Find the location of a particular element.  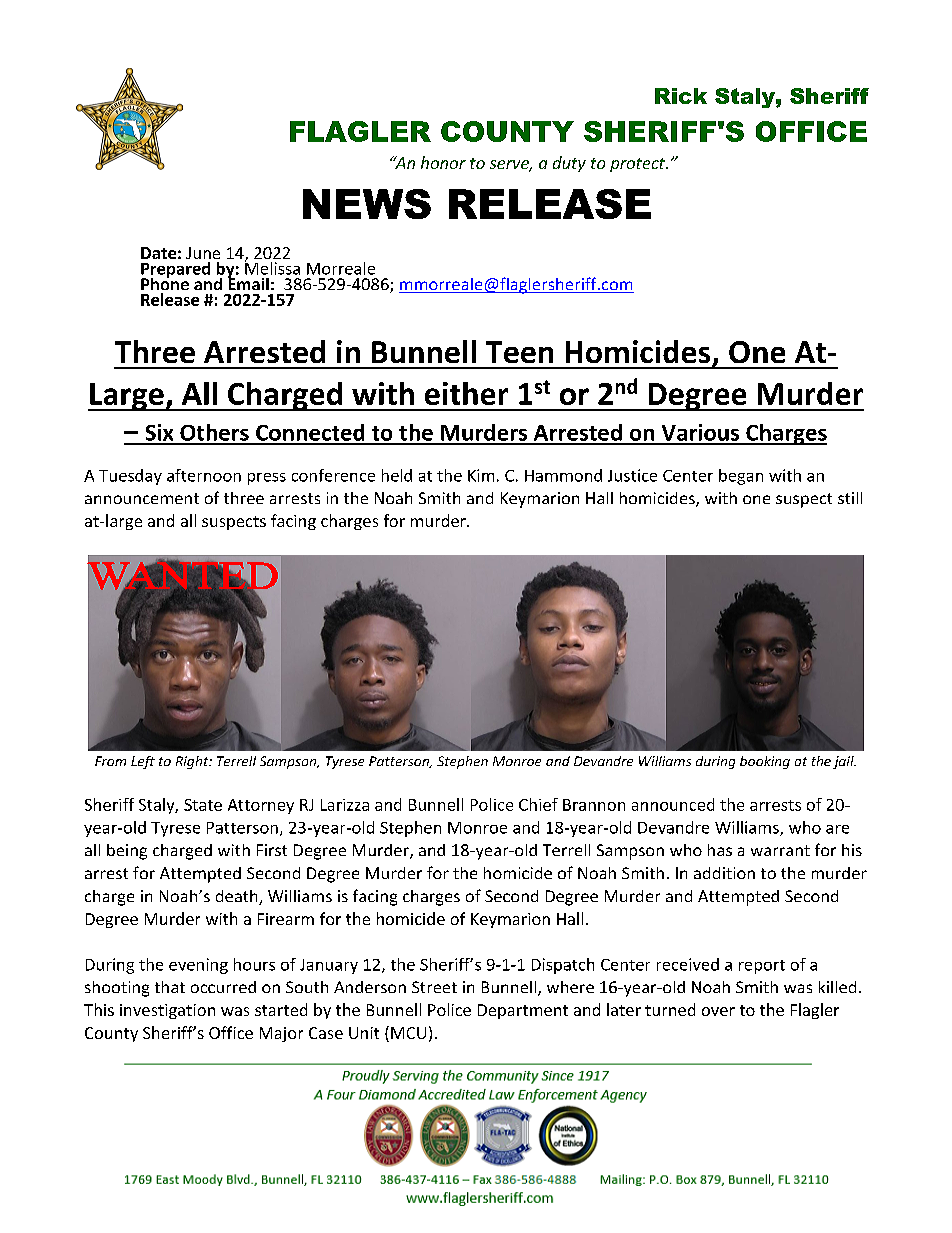

began is located at coordinates (741, 477).
